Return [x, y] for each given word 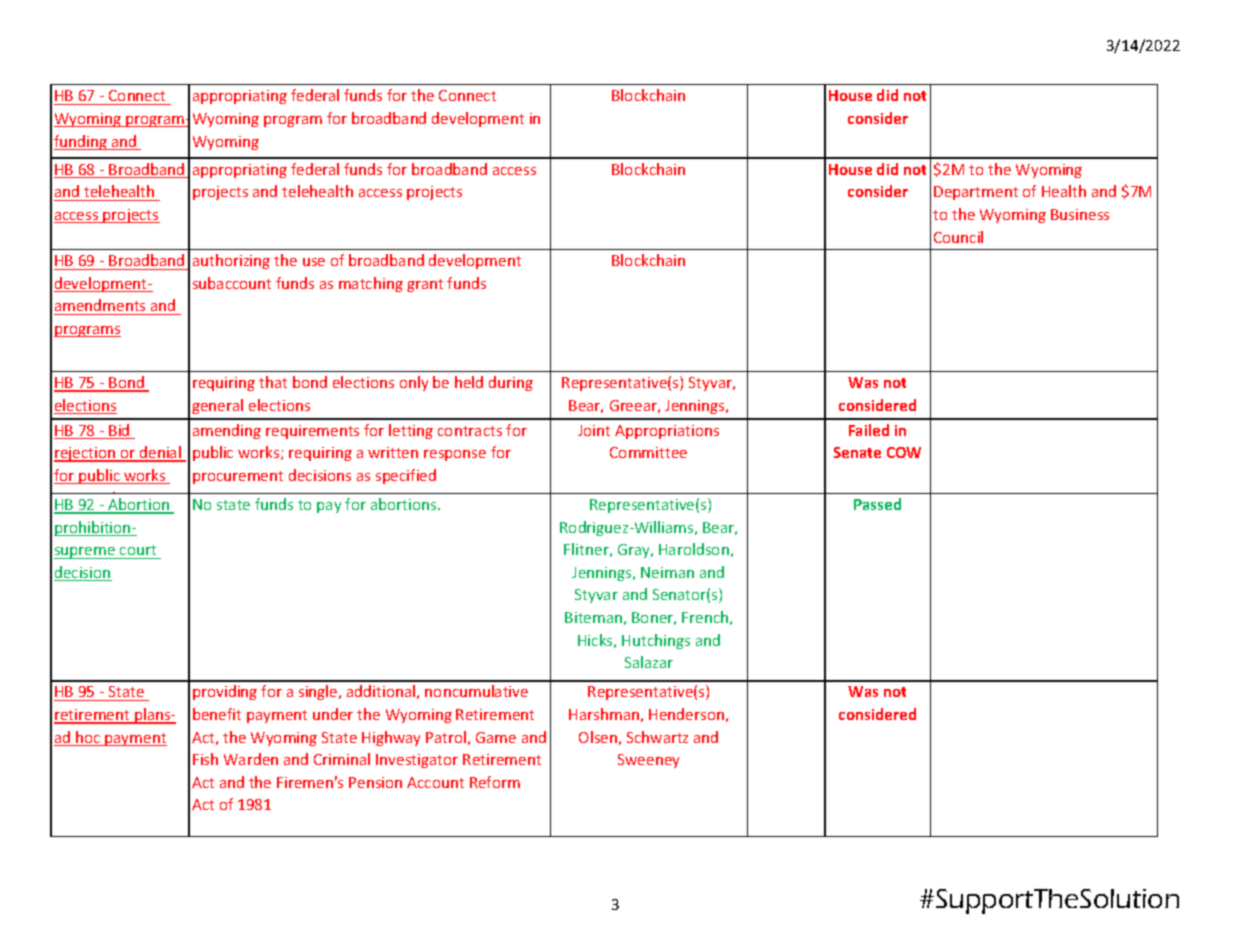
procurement [238, 477]
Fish [205, 759]
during [511, 383]
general [217, 406]
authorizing [231, 261]
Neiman [667, 572]
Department [976, 193]
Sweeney [648, 761]
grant [425, 285]
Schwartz [657, 737]
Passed [877, 504]
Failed [869, 430]
